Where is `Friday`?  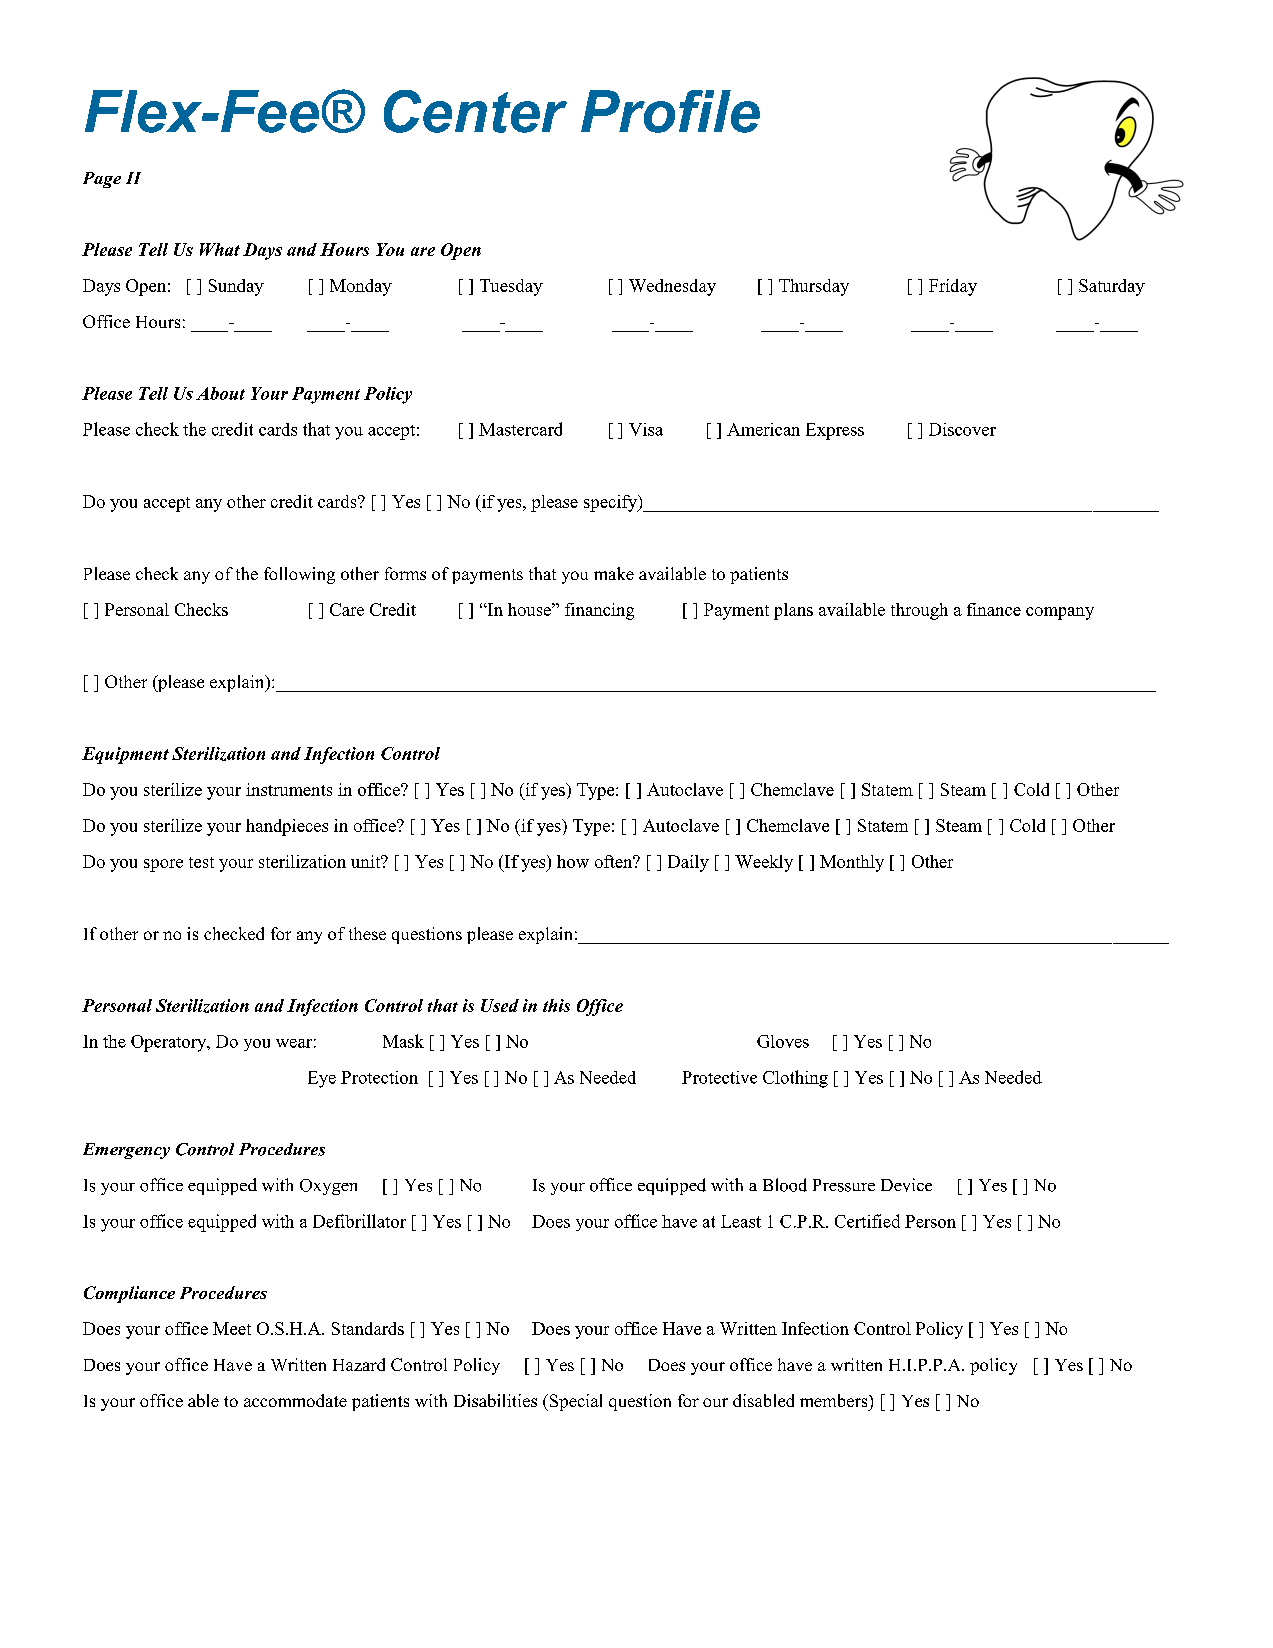
Friday is located at coordinates (953, 287).
